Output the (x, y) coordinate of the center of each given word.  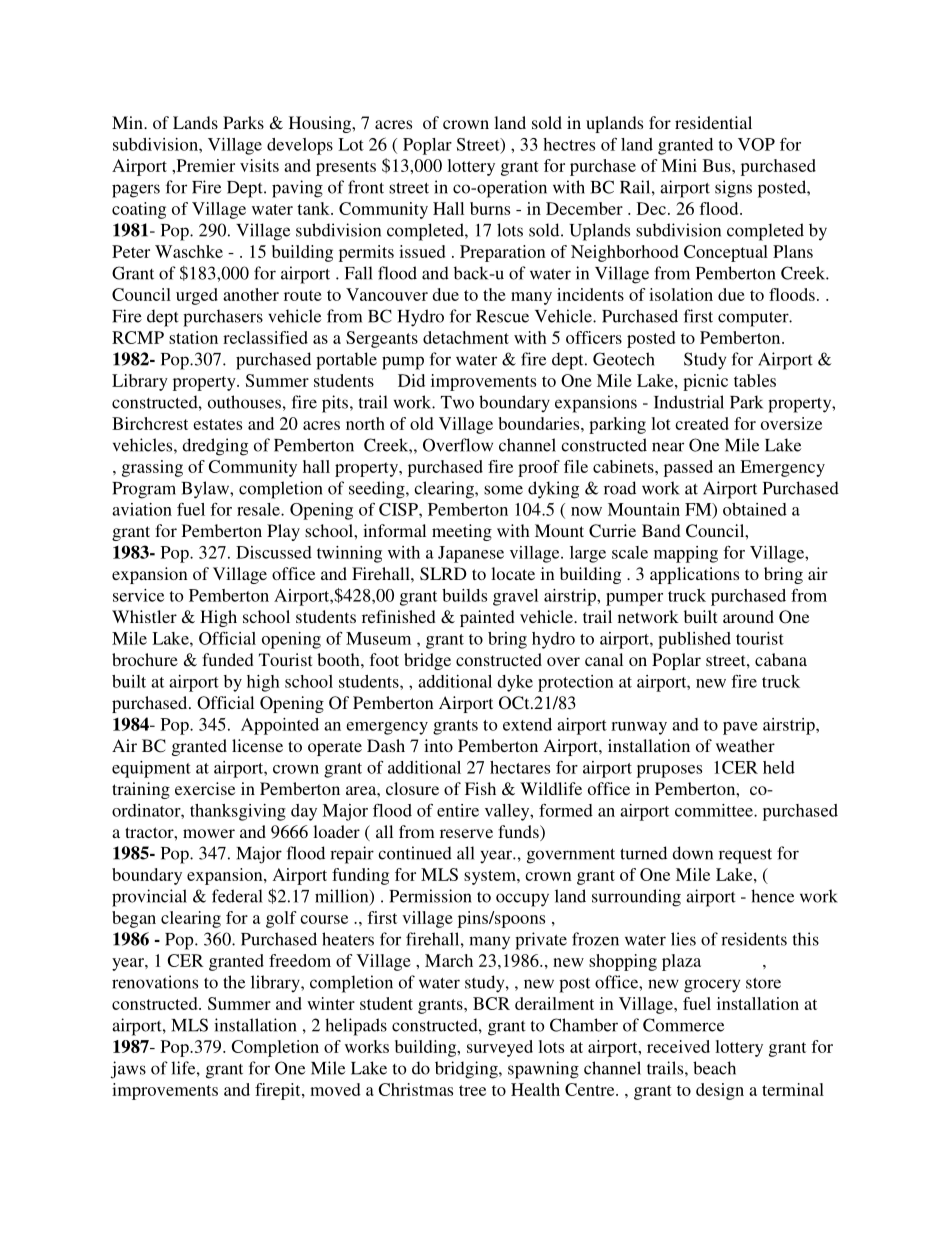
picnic (705, 382)
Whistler (144, 616)
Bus (718, 165)
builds (464, 595)
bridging (467, 1070)
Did (411, 380)
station (193, 337)
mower (209, 833)
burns (490, 208)
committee (715, 810)
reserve (466, 833)
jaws (128, 1070)
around (748, 616)
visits (259, 165)
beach (714, 1068)
